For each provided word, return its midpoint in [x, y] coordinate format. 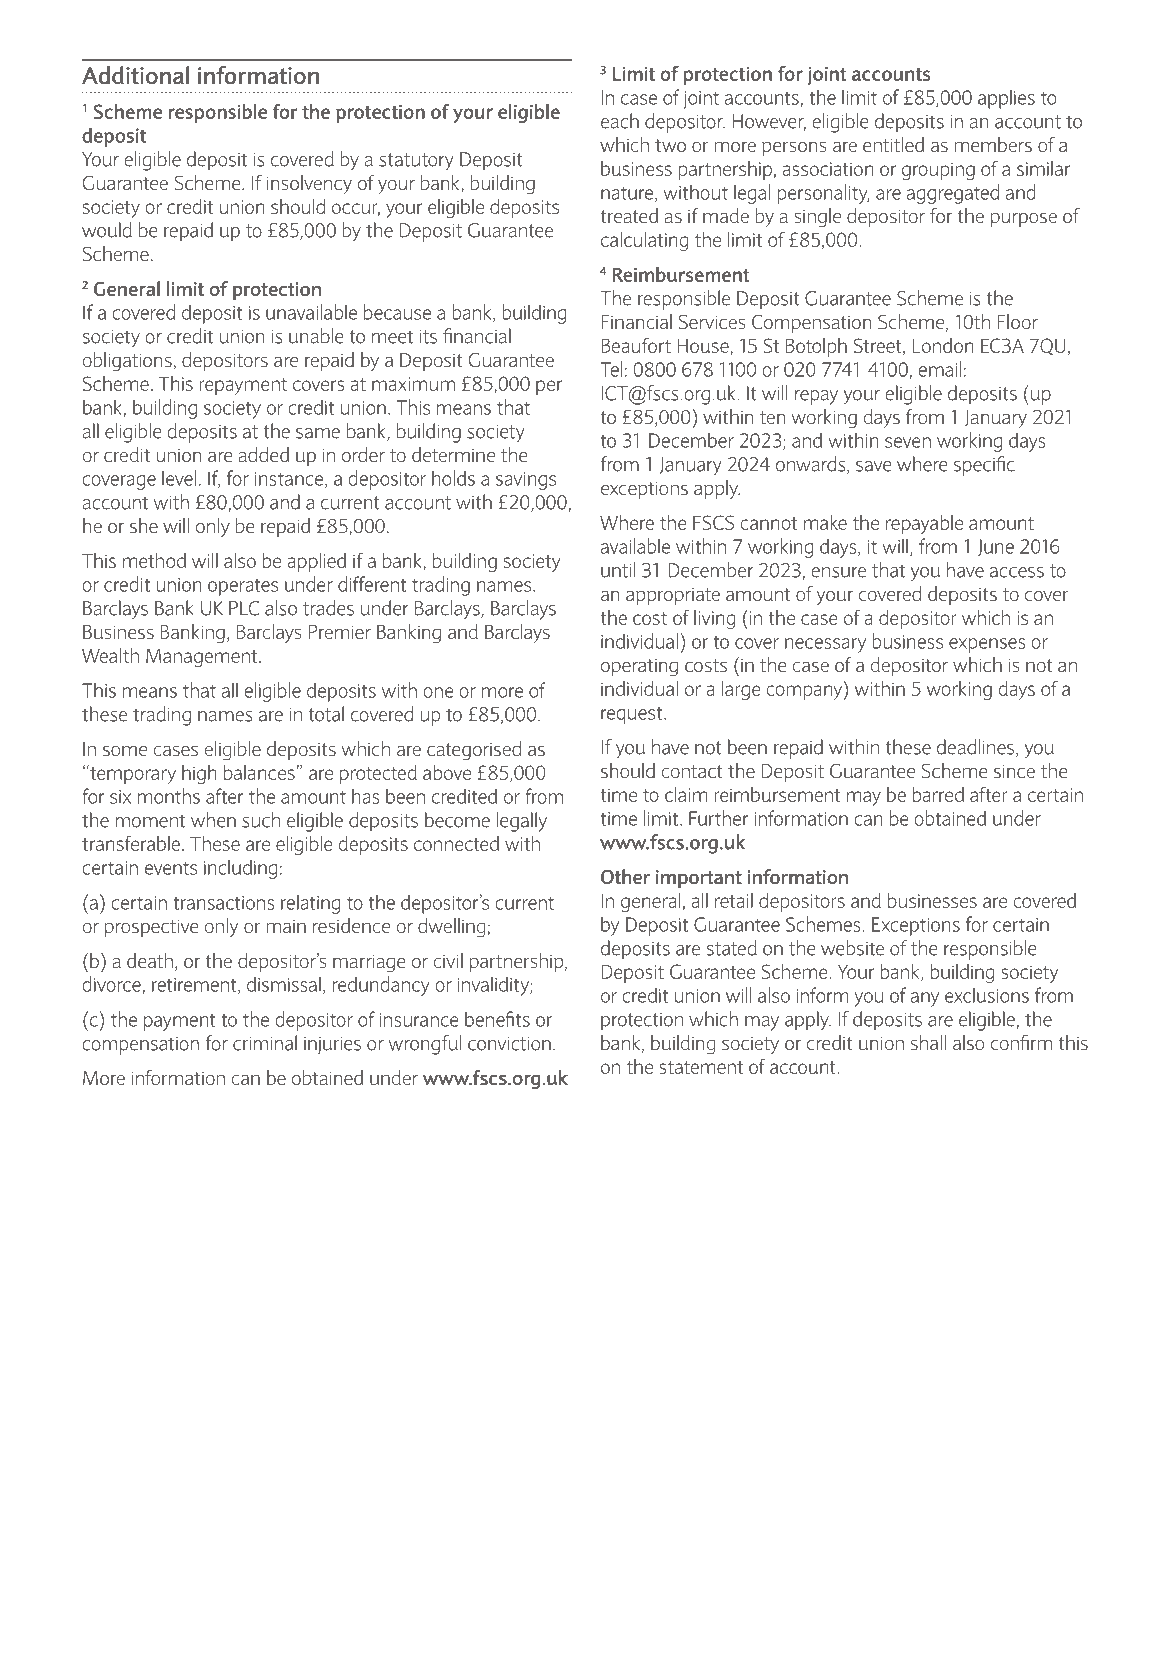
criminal [265, 1043]
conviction [509, 1044]
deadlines [977, 748]
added [263, 454]
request [633, 715]
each [620, 121]
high [199, 774]
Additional [135, 75]
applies [1006, 99]
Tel [611, 369]
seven [908, 442]
